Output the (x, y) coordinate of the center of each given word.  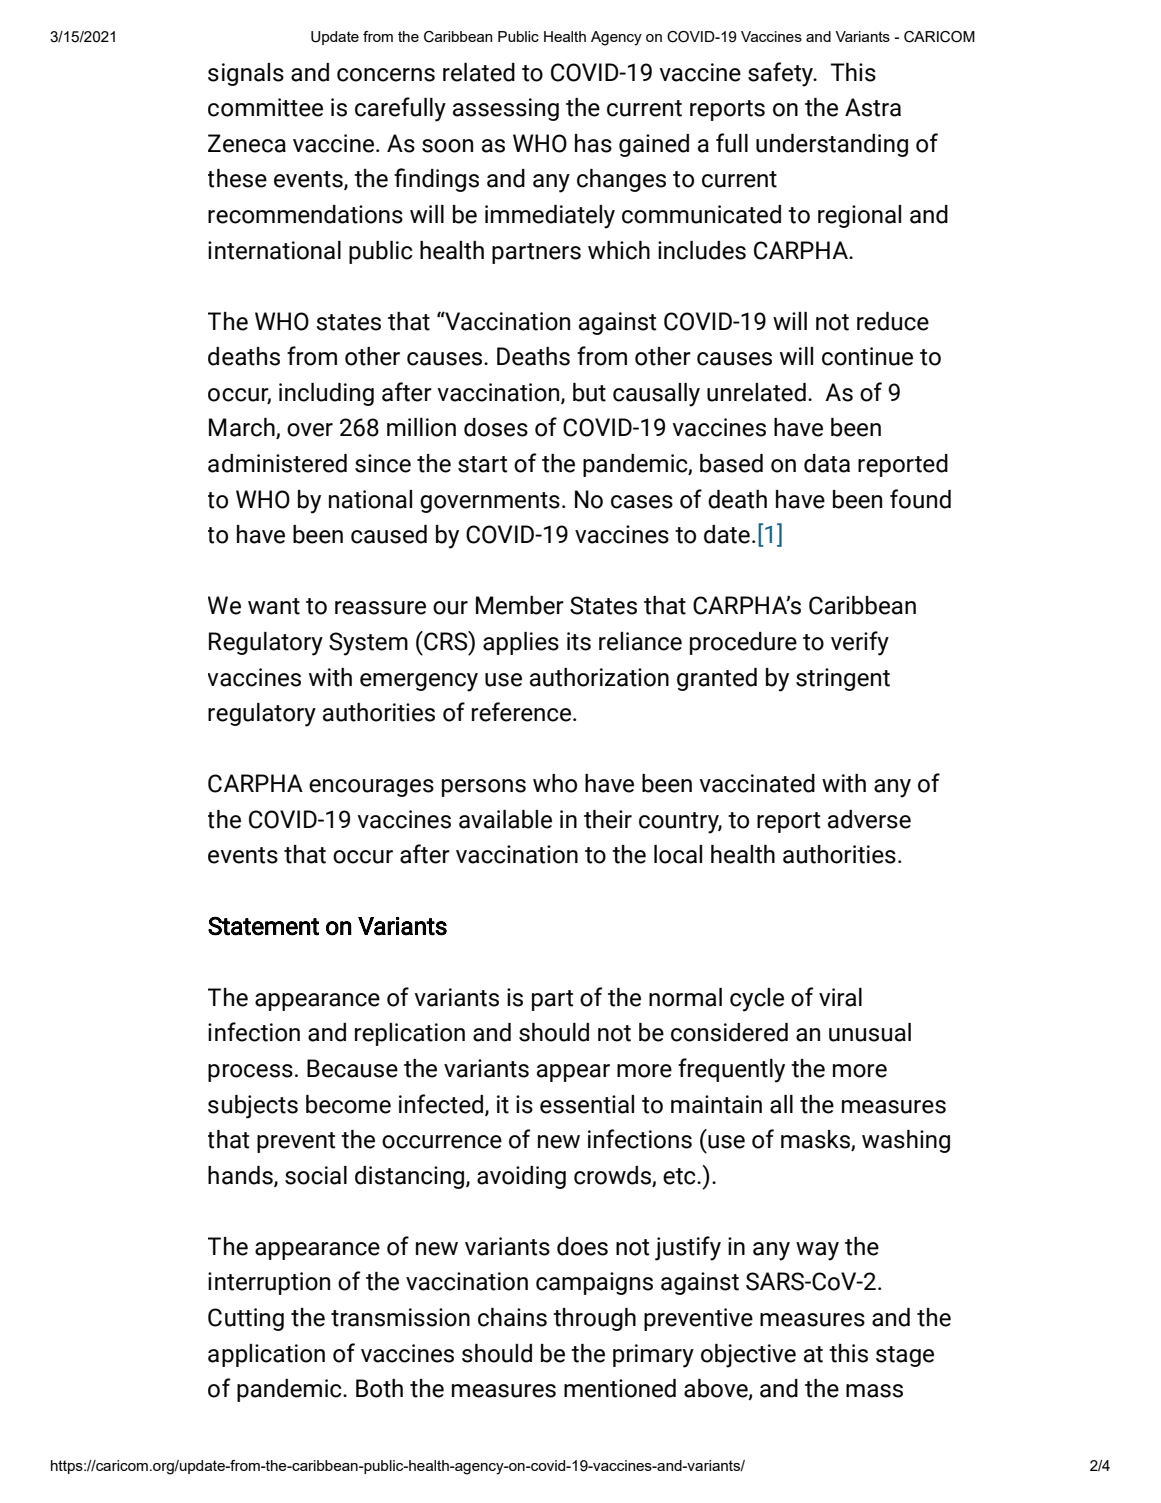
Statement (263, 926)
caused (389, 534)
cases (642, 502)
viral (840, 997)
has (593, 143)
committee (265, 107)
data (827, 463)
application (266, 1355)
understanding (832, 145)
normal (685, 997)
